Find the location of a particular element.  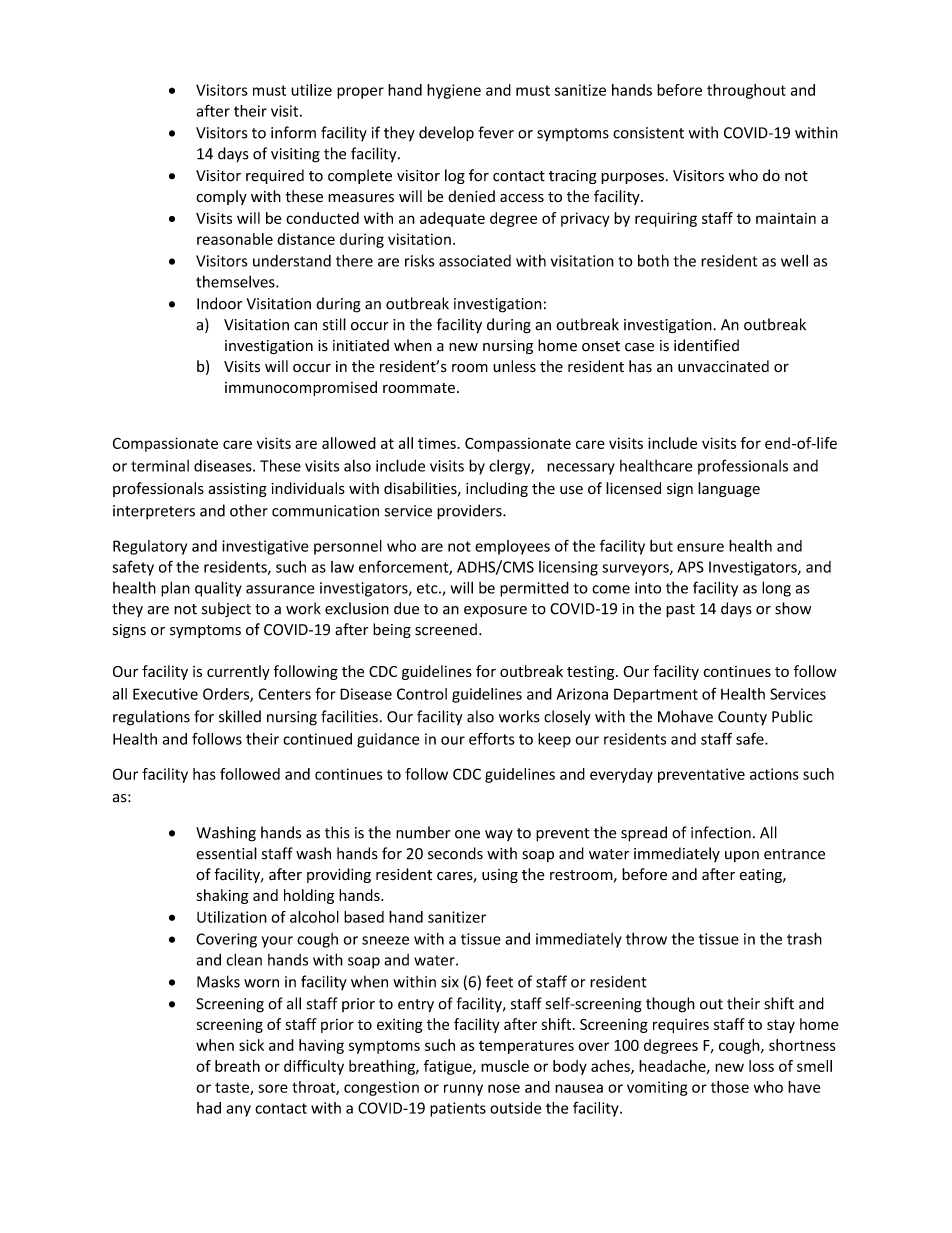

long is located at coordinates (776, 589).
